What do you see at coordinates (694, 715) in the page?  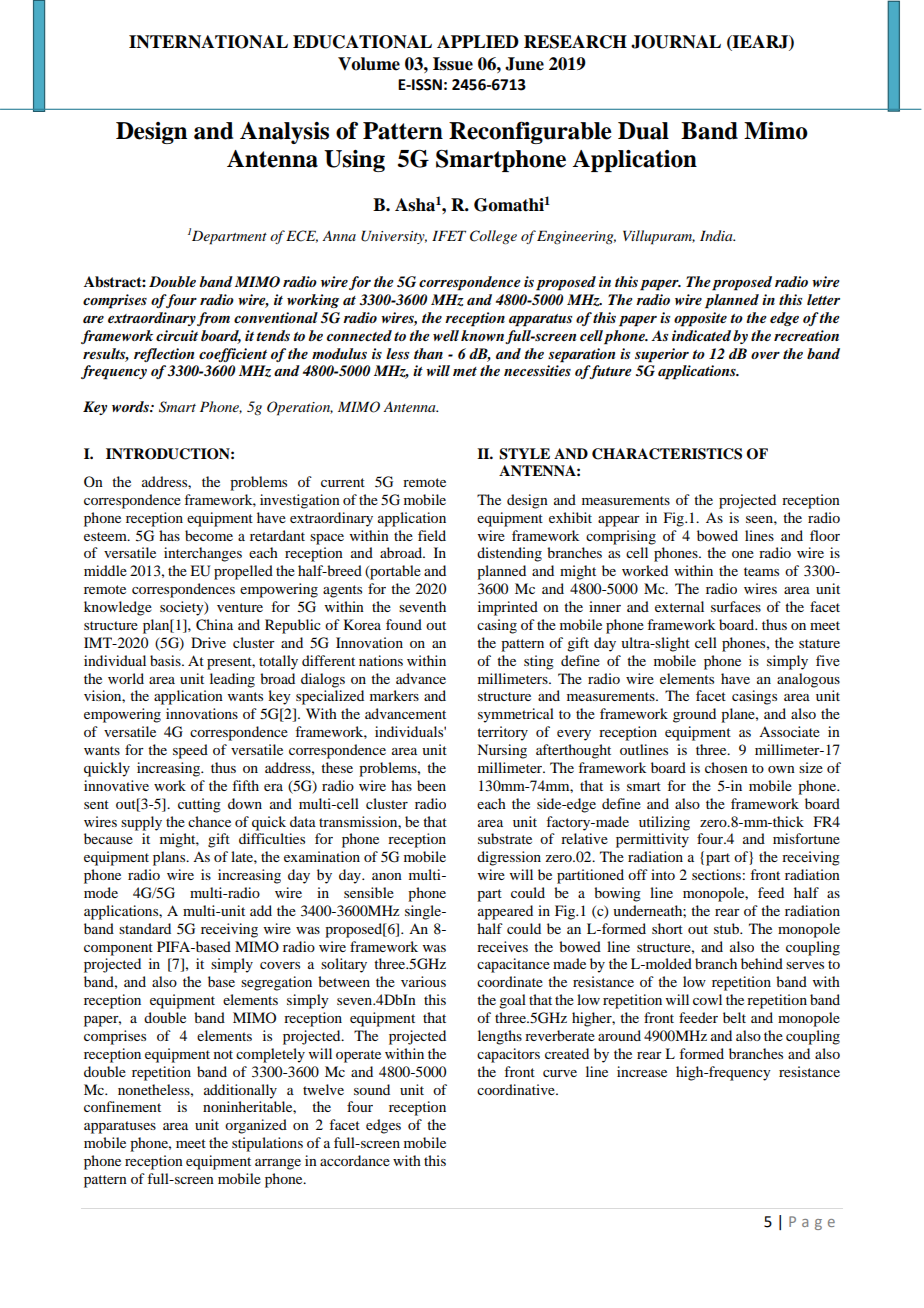 I see `ground` at bounding box center [694, 715].
